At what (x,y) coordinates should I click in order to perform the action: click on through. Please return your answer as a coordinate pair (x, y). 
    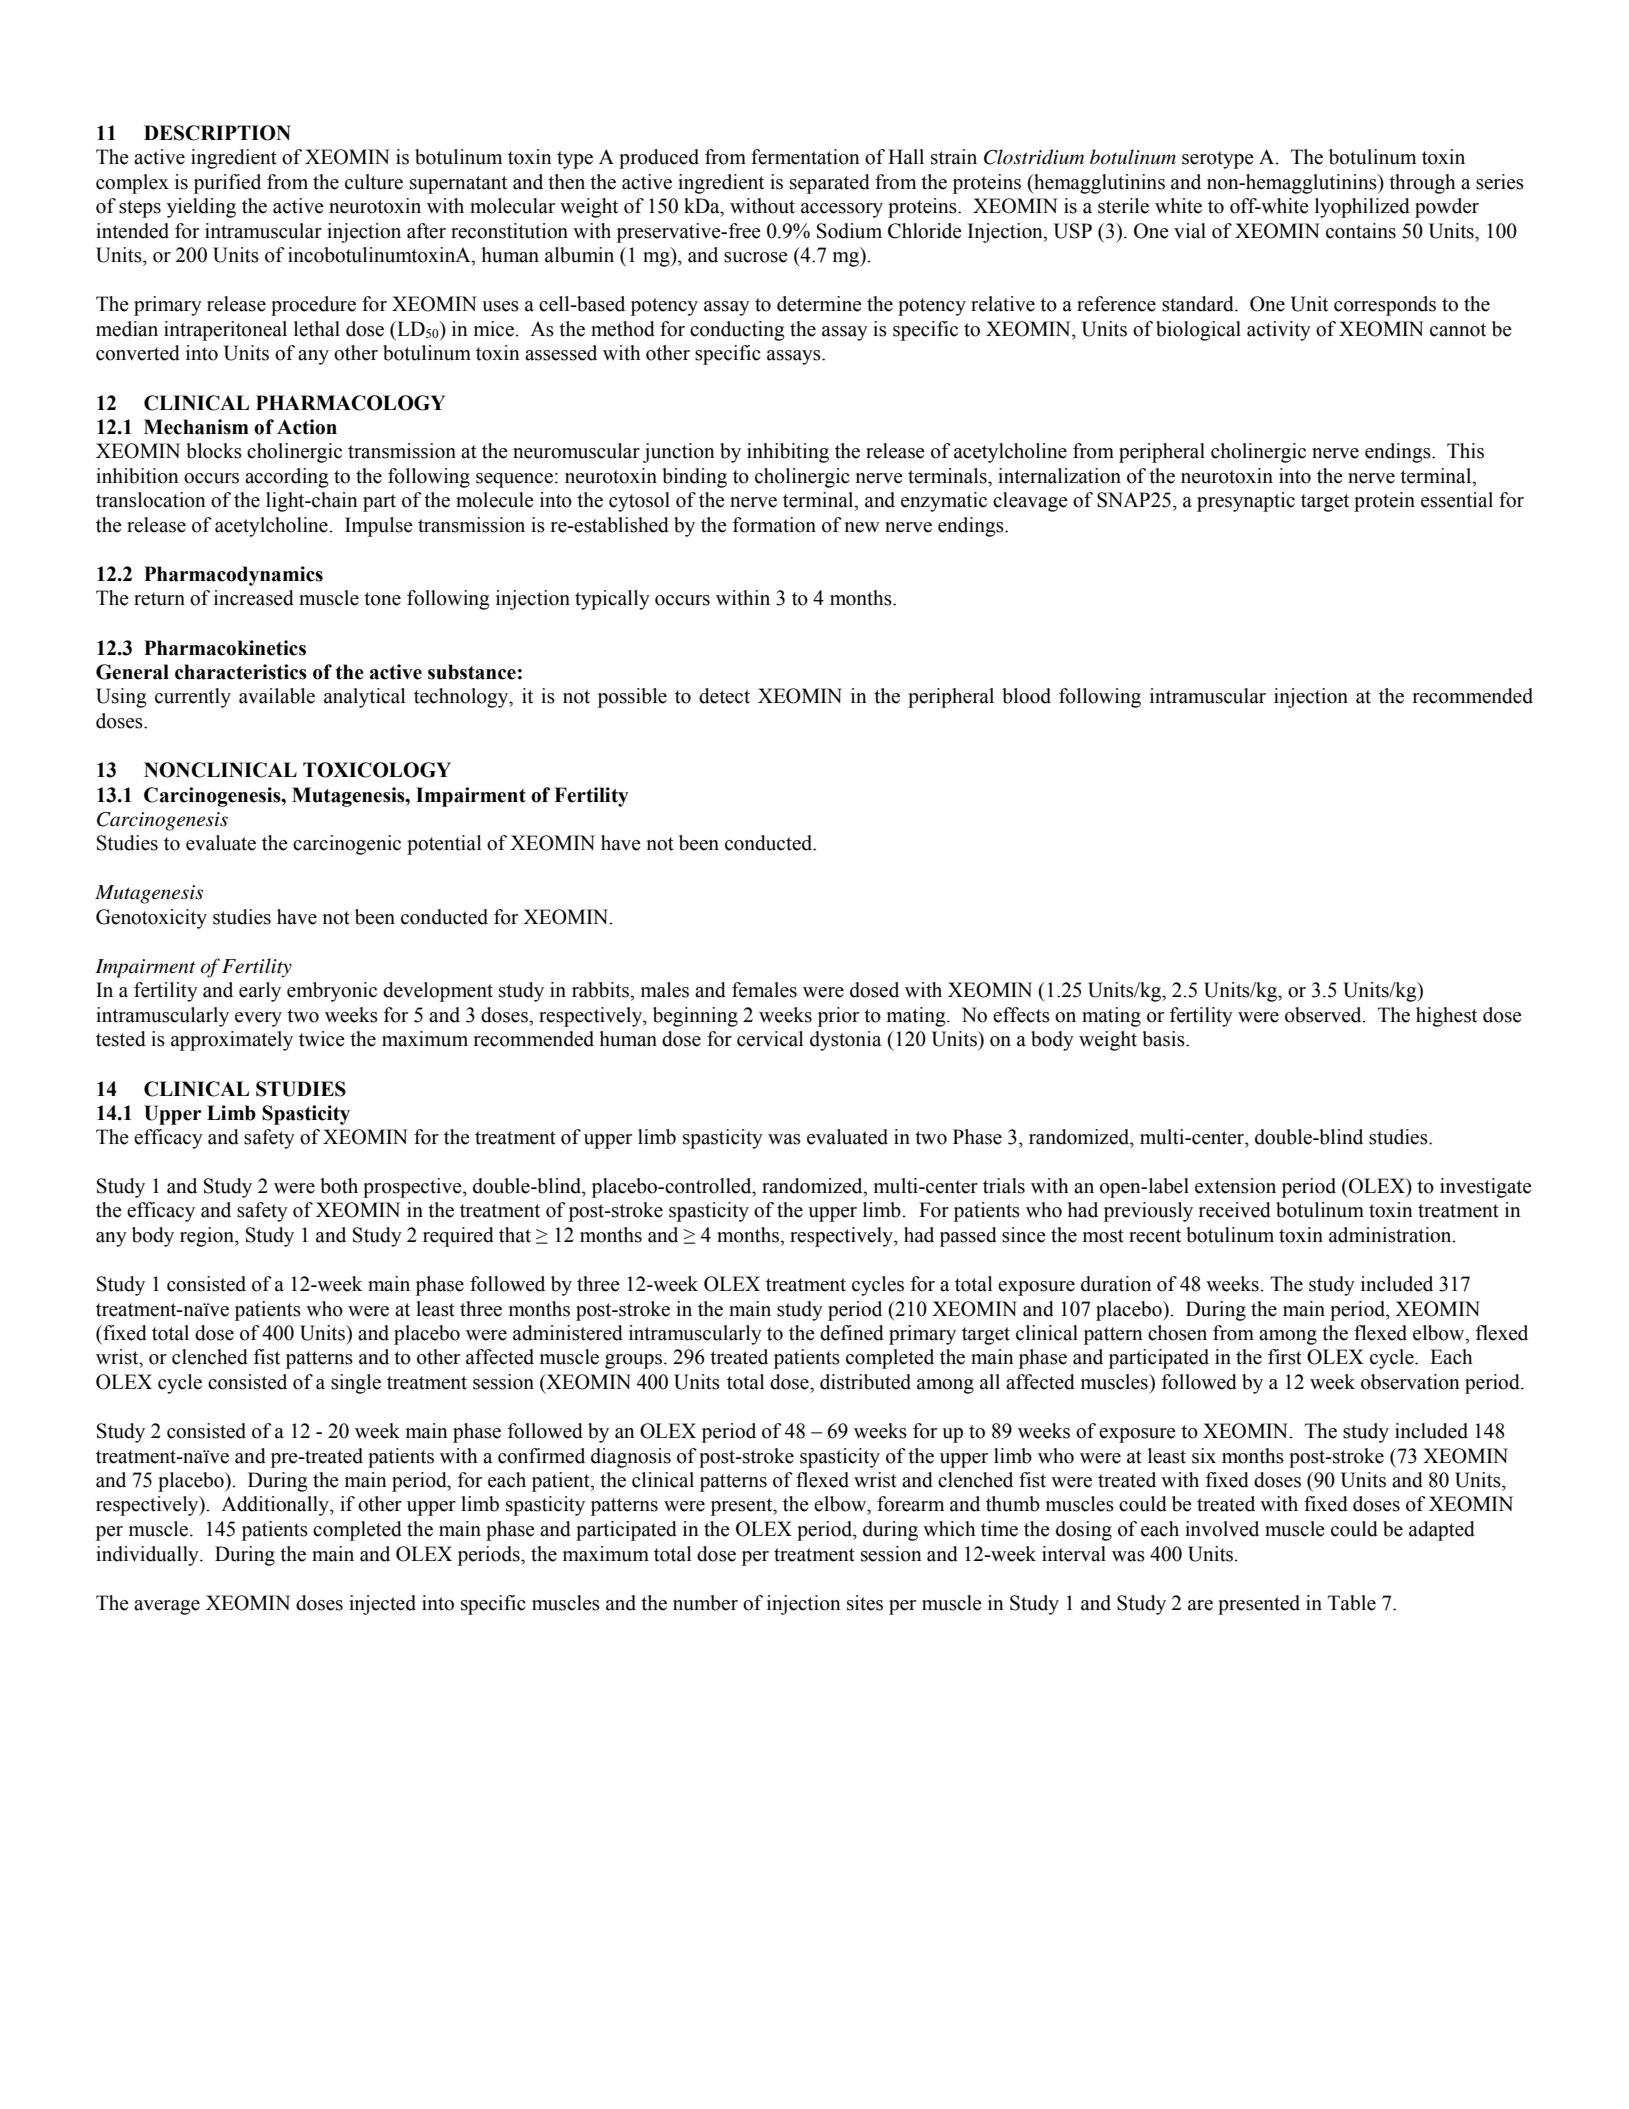
    Looking at the image, I should click on (1422, 184).
